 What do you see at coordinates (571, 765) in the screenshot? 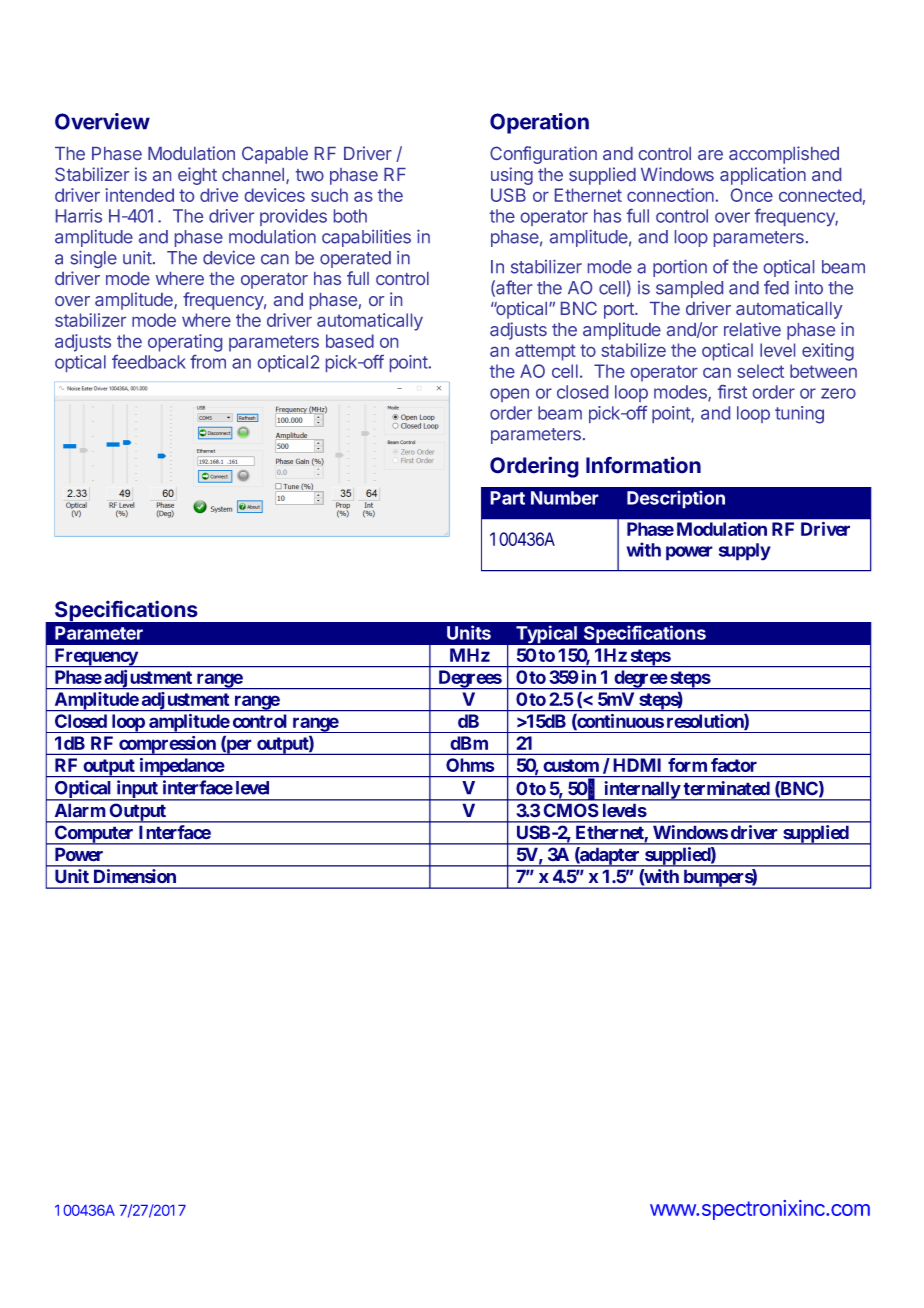
I see `custom` at bounding box center [571, 765].
